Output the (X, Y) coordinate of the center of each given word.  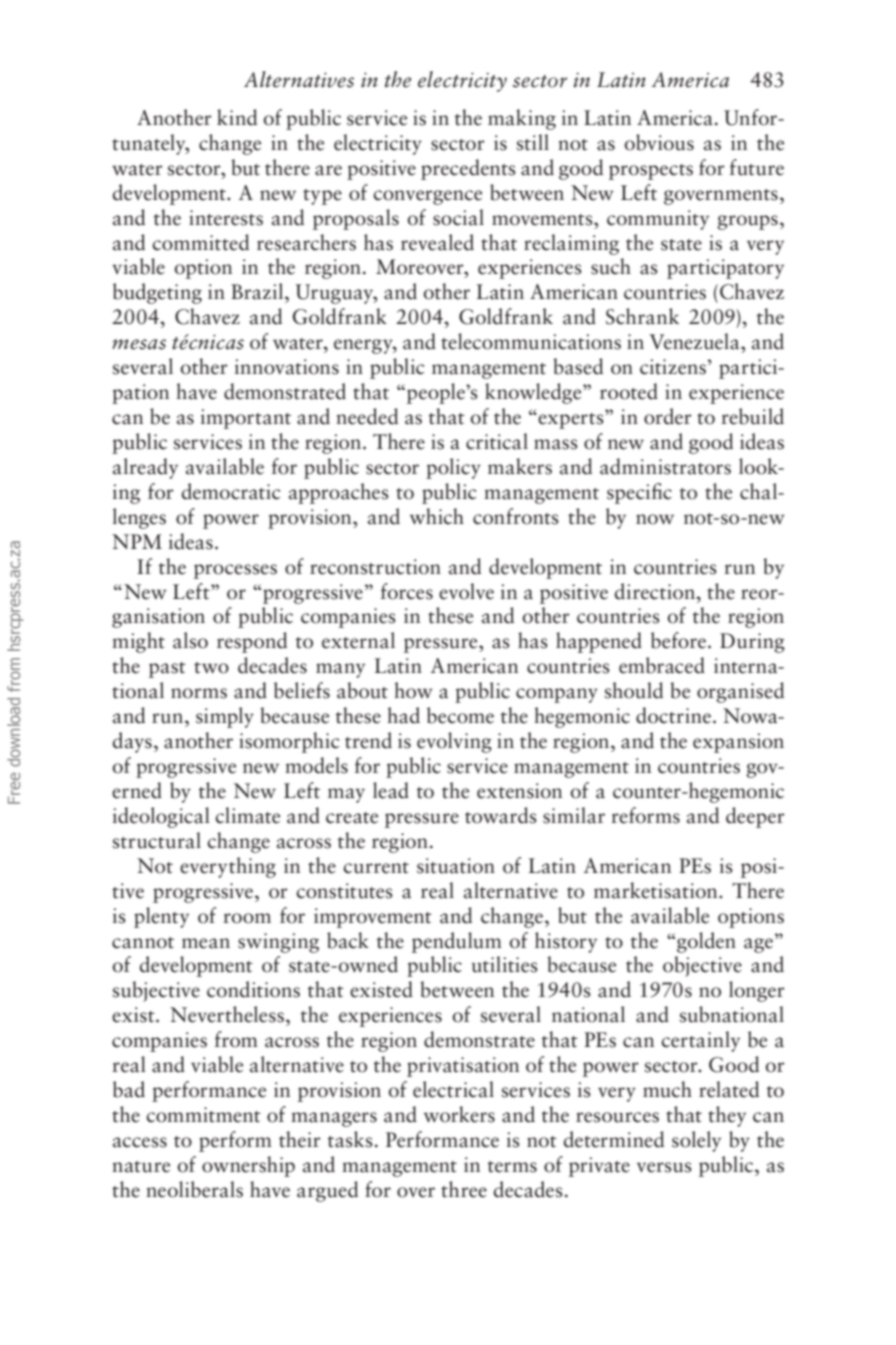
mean (206, 943)
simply (225, 717)
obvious (659, 142)
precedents (468, 169)
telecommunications (531, 341)
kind (237, 117)
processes (235, 571)
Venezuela (695, 341)
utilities (505, 964)
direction (656, 591)
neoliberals (194, 1189)
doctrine (673, 715)
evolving (454, 742)
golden (706, 942)
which (437, 516)
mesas (139, 344)
